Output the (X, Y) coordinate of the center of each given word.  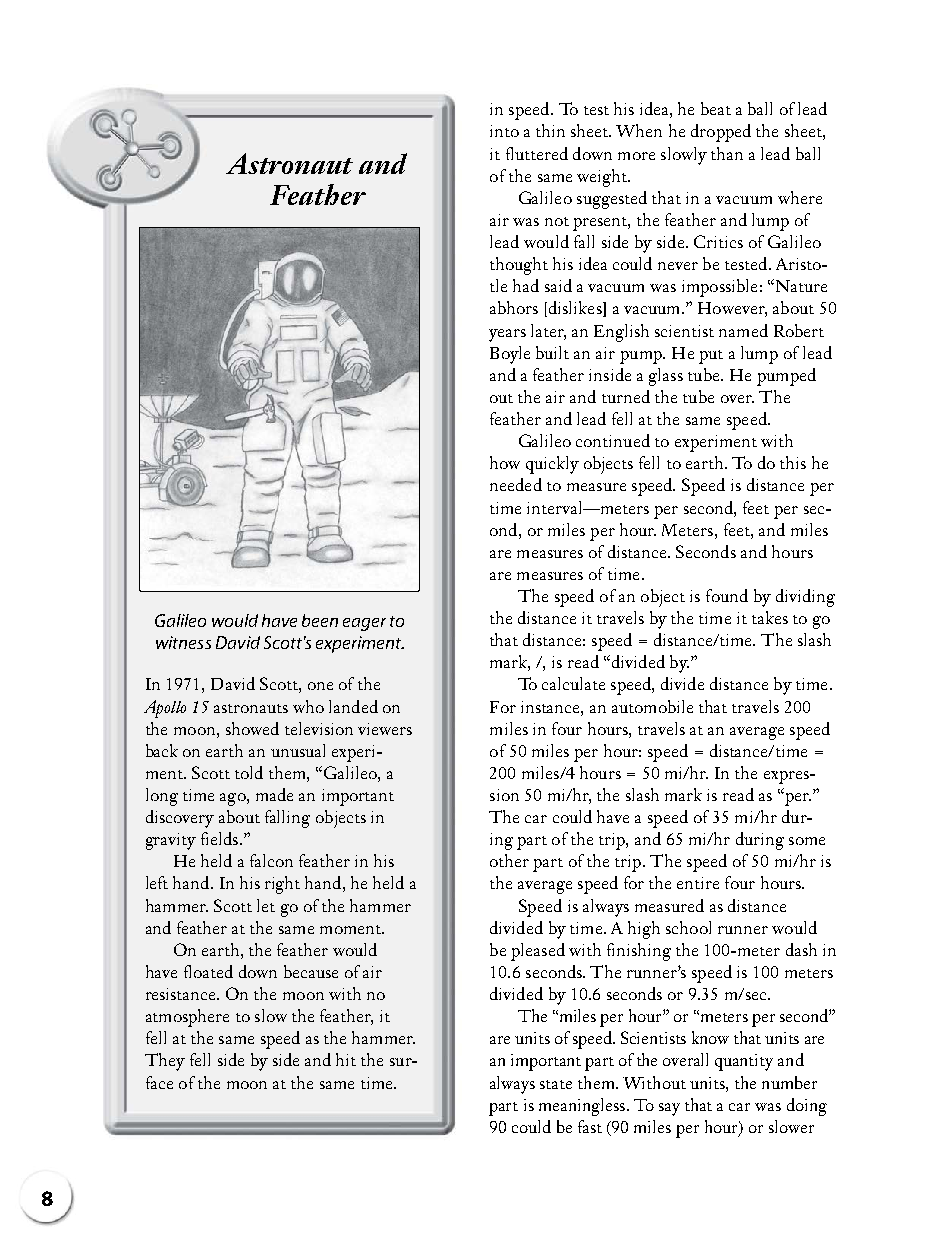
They (165, 1062)
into (504, 131)
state (556, 1084)
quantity (744, 1062)
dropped (721, 133)
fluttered (537, 153)
